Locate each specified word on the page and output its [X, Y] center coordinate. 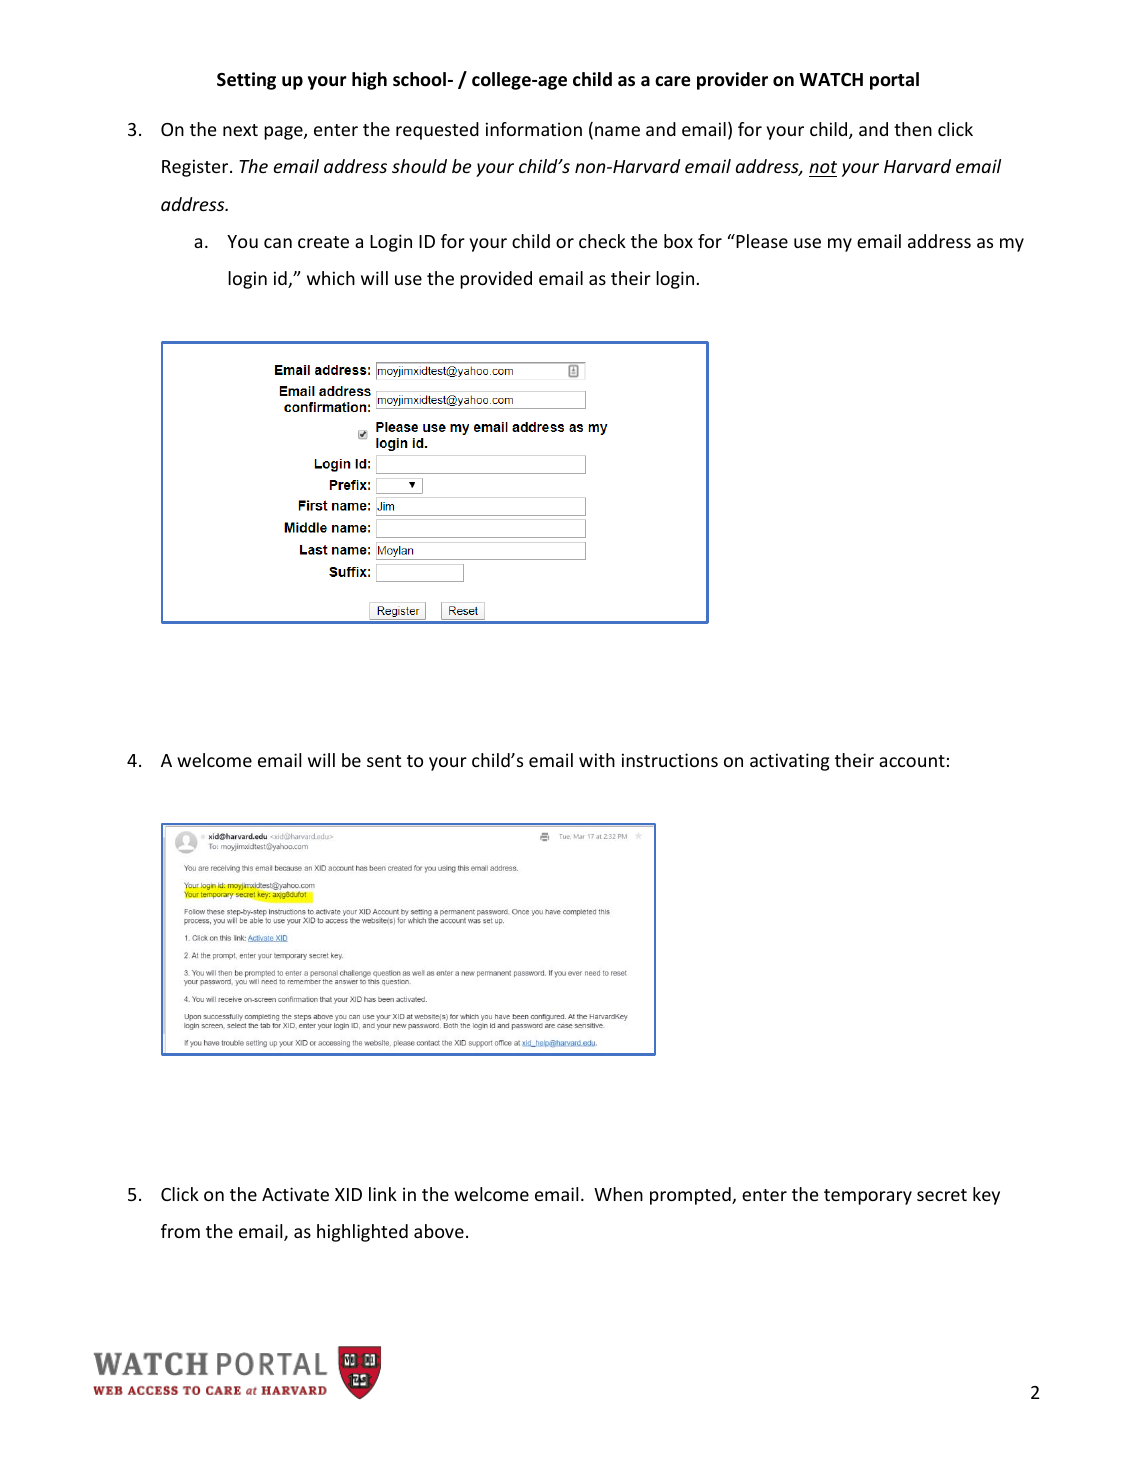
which [331, 278]
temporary [868, 1197]
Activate [295, 1194]
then [913, 129]
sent [384, 761]
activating [789, 762]
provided [496, 280]
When [618, 1194]
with [597, 760]
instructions [670, 760]
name [617, 131]
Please [761, 241]
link [383, 1194]
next [240, 130]
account [912, 761]
